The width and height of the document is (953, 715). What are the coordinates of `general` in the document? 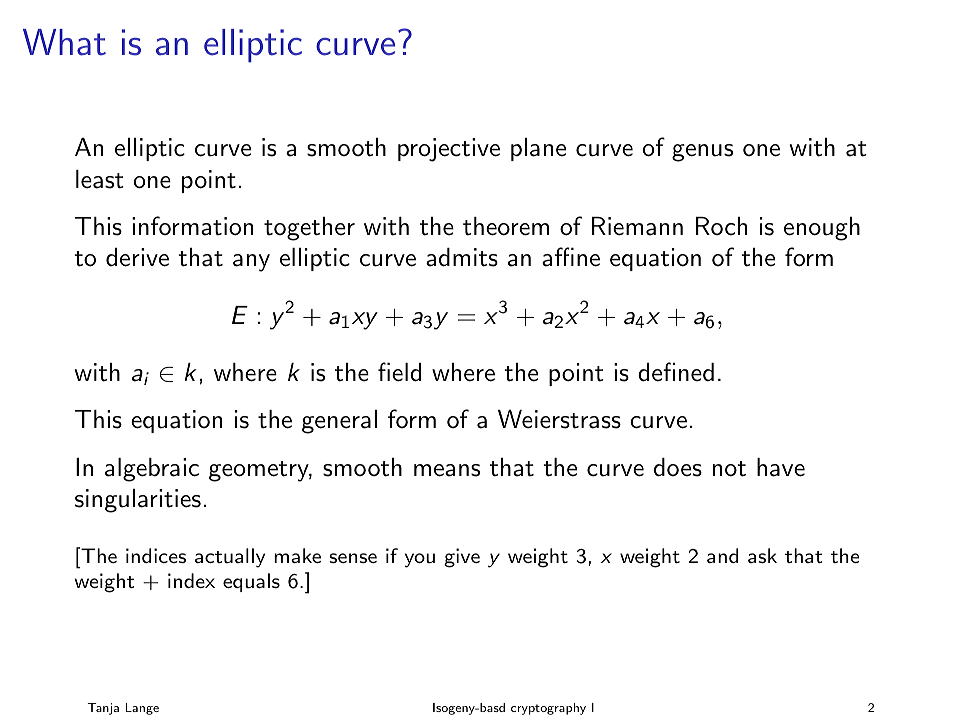 It's located at (339, 422).
